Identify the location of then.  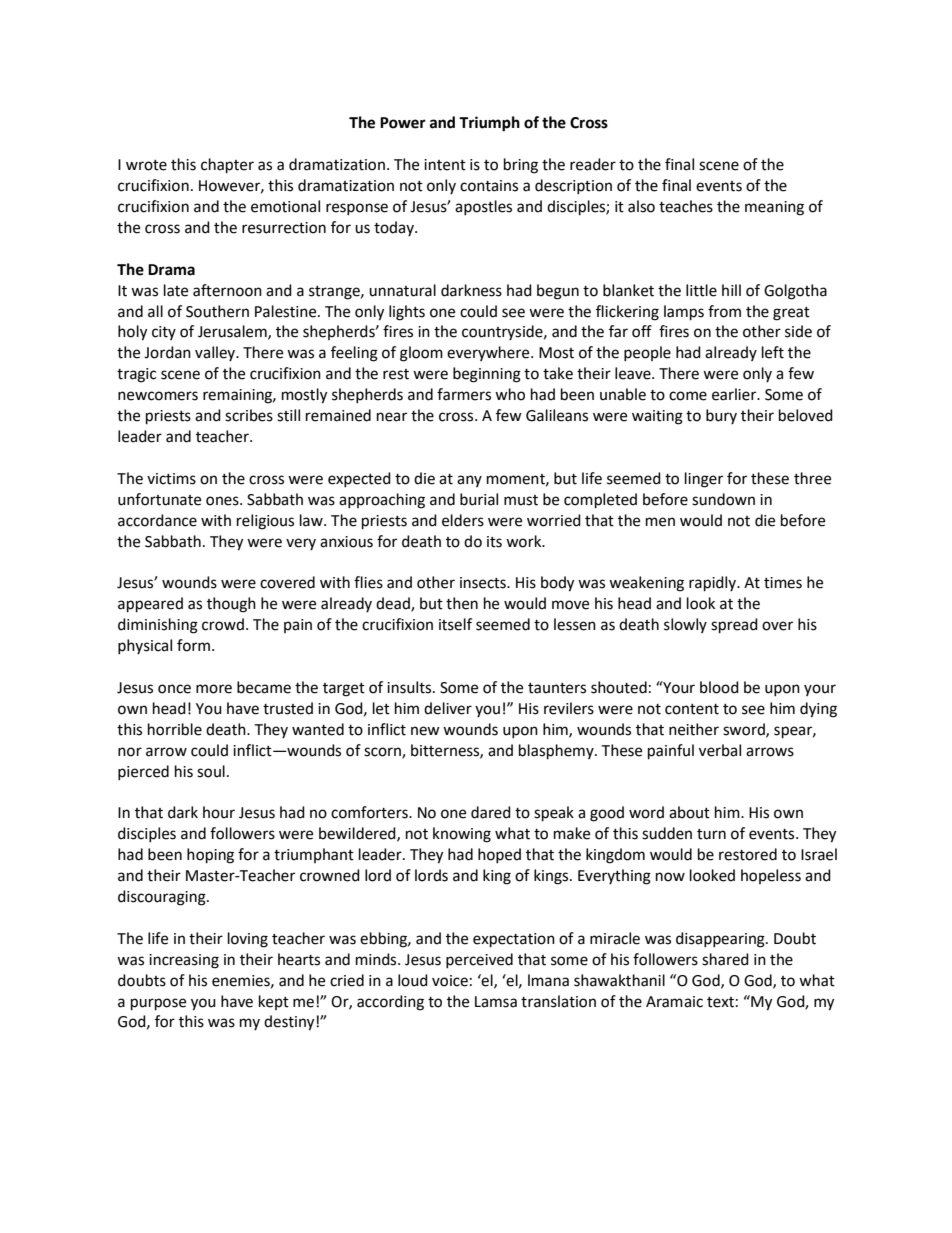
(462, 603).
